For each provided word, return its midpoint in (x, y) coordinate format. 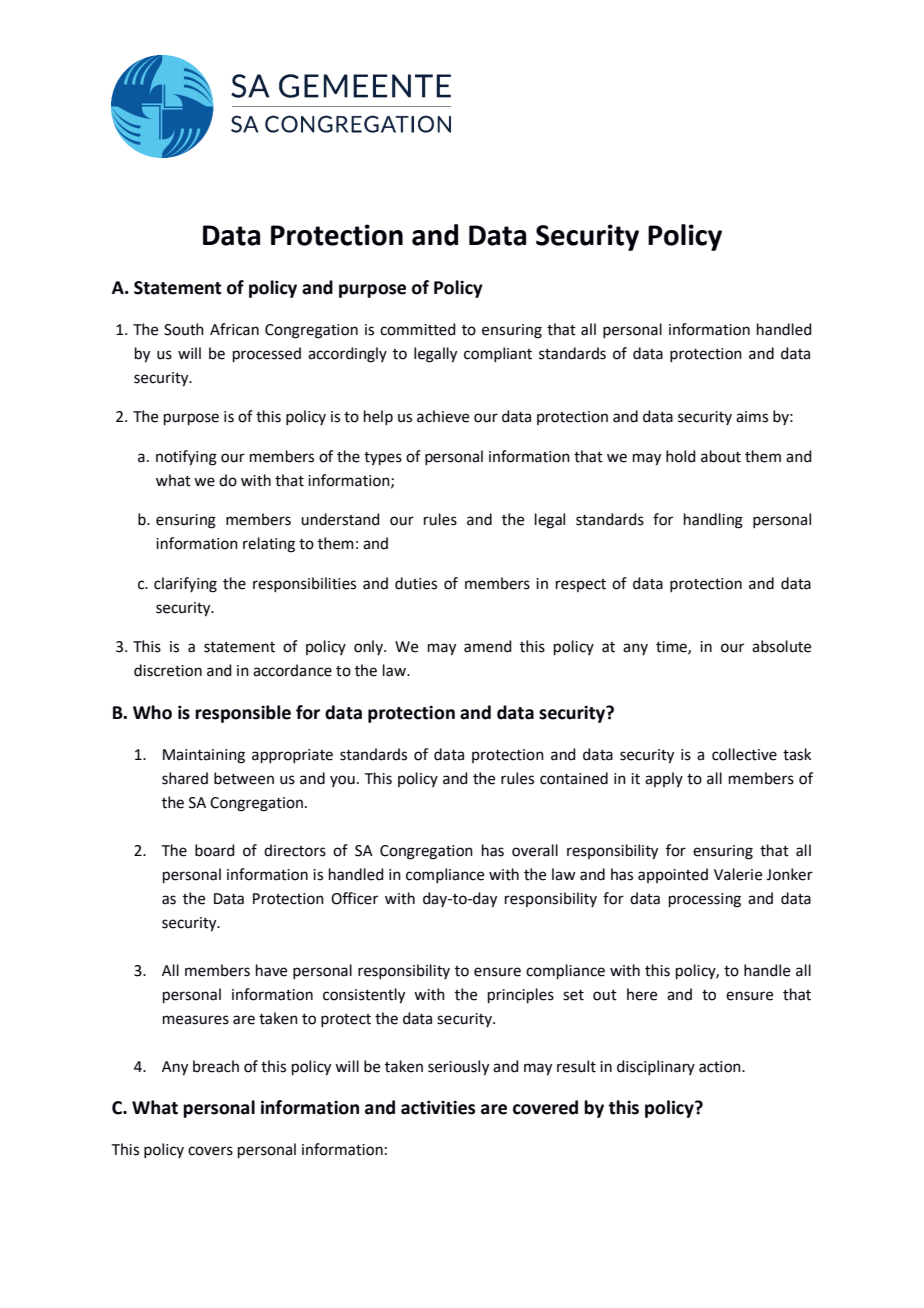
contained (574, 778)
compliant (498, 354)
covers (210, 1151)
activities (438, 1107)
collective (744, 754)
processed (267, 354)
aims (752, 417)
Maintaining (204, 756)
